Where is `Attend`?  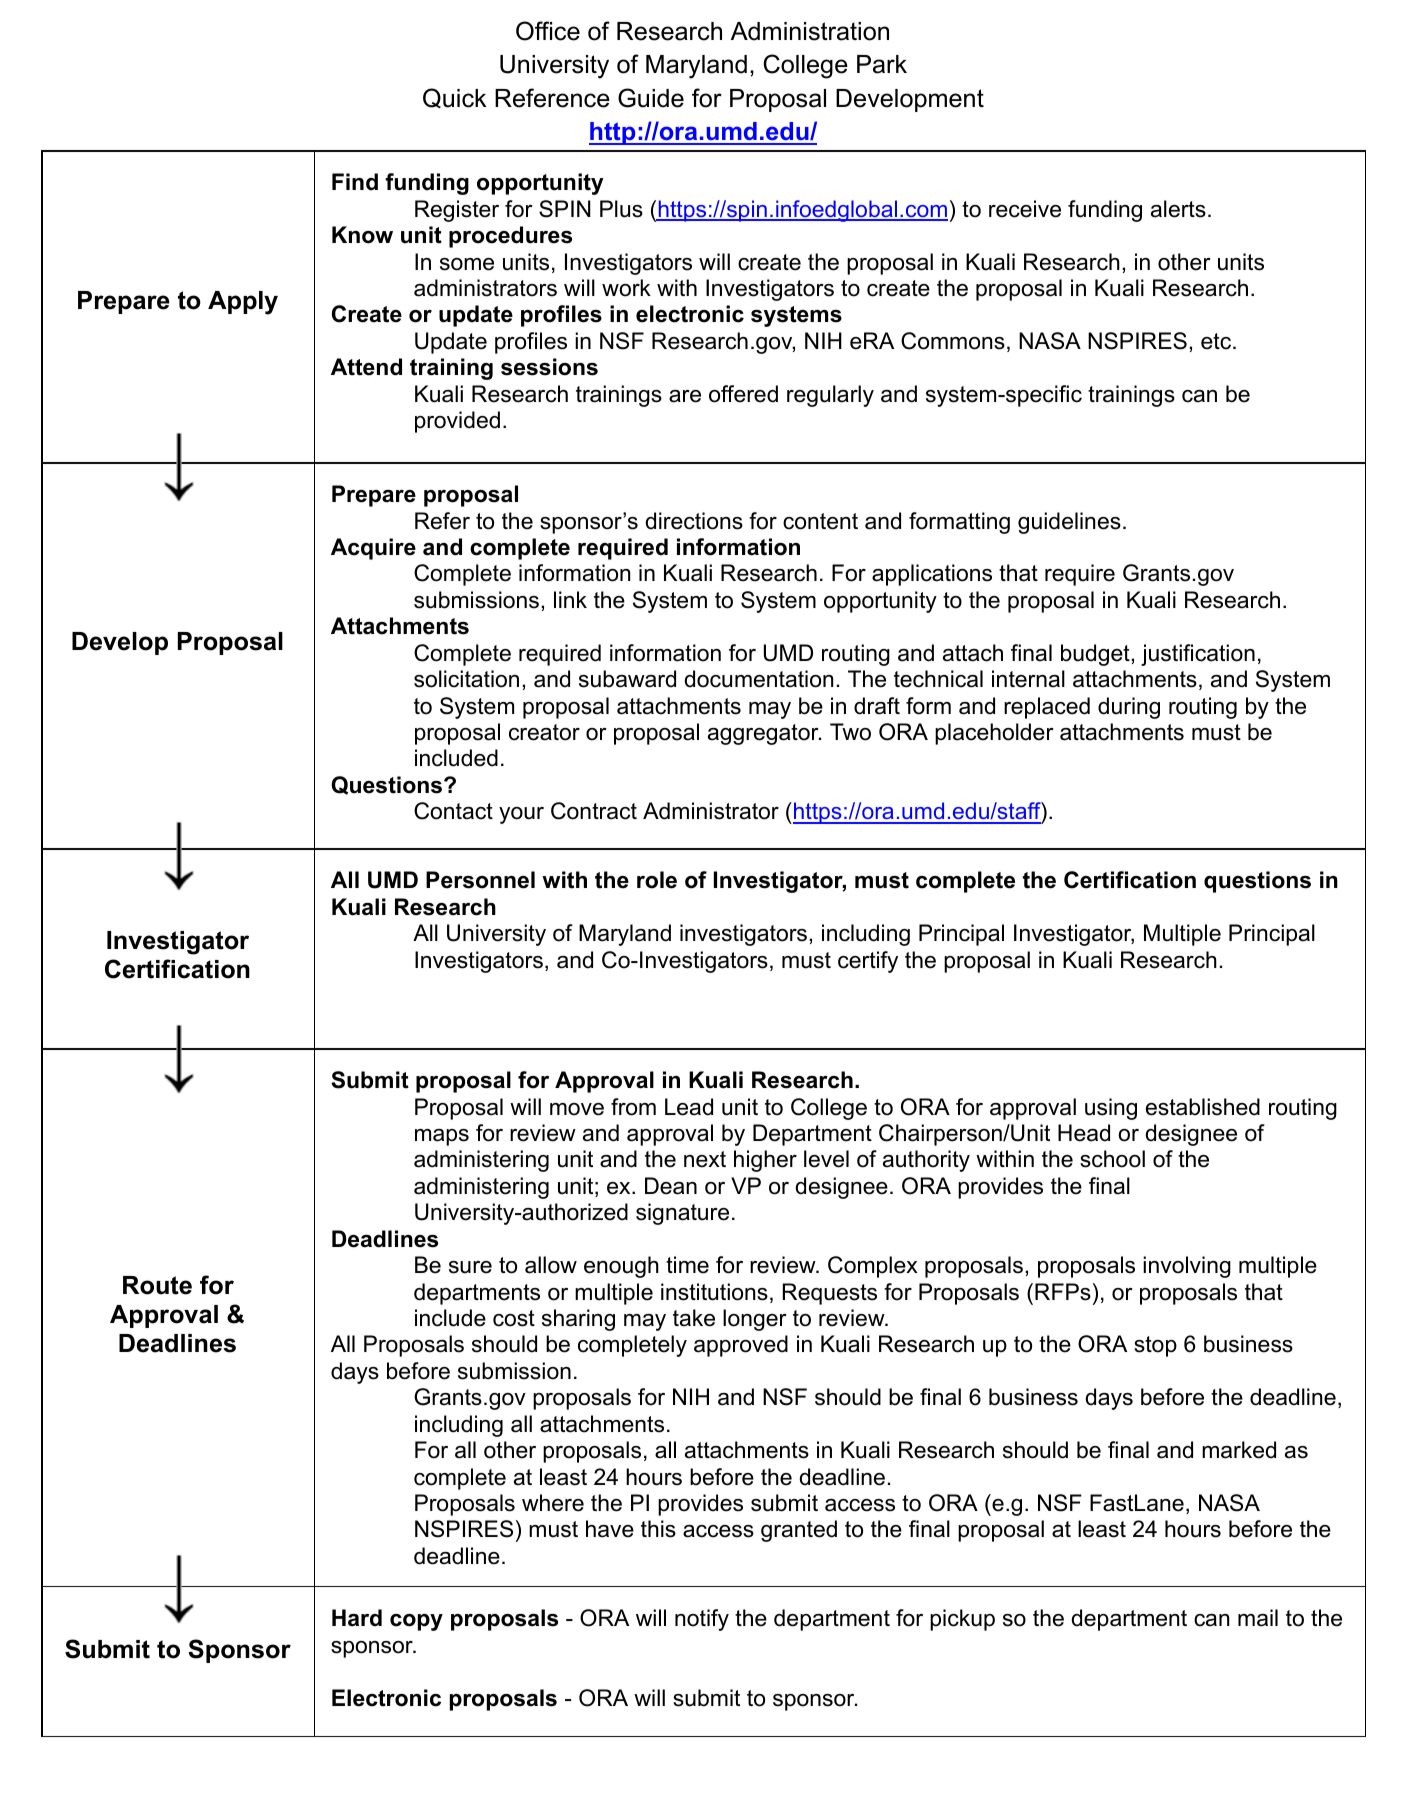
Attend is located at coordinates (366, 367).
